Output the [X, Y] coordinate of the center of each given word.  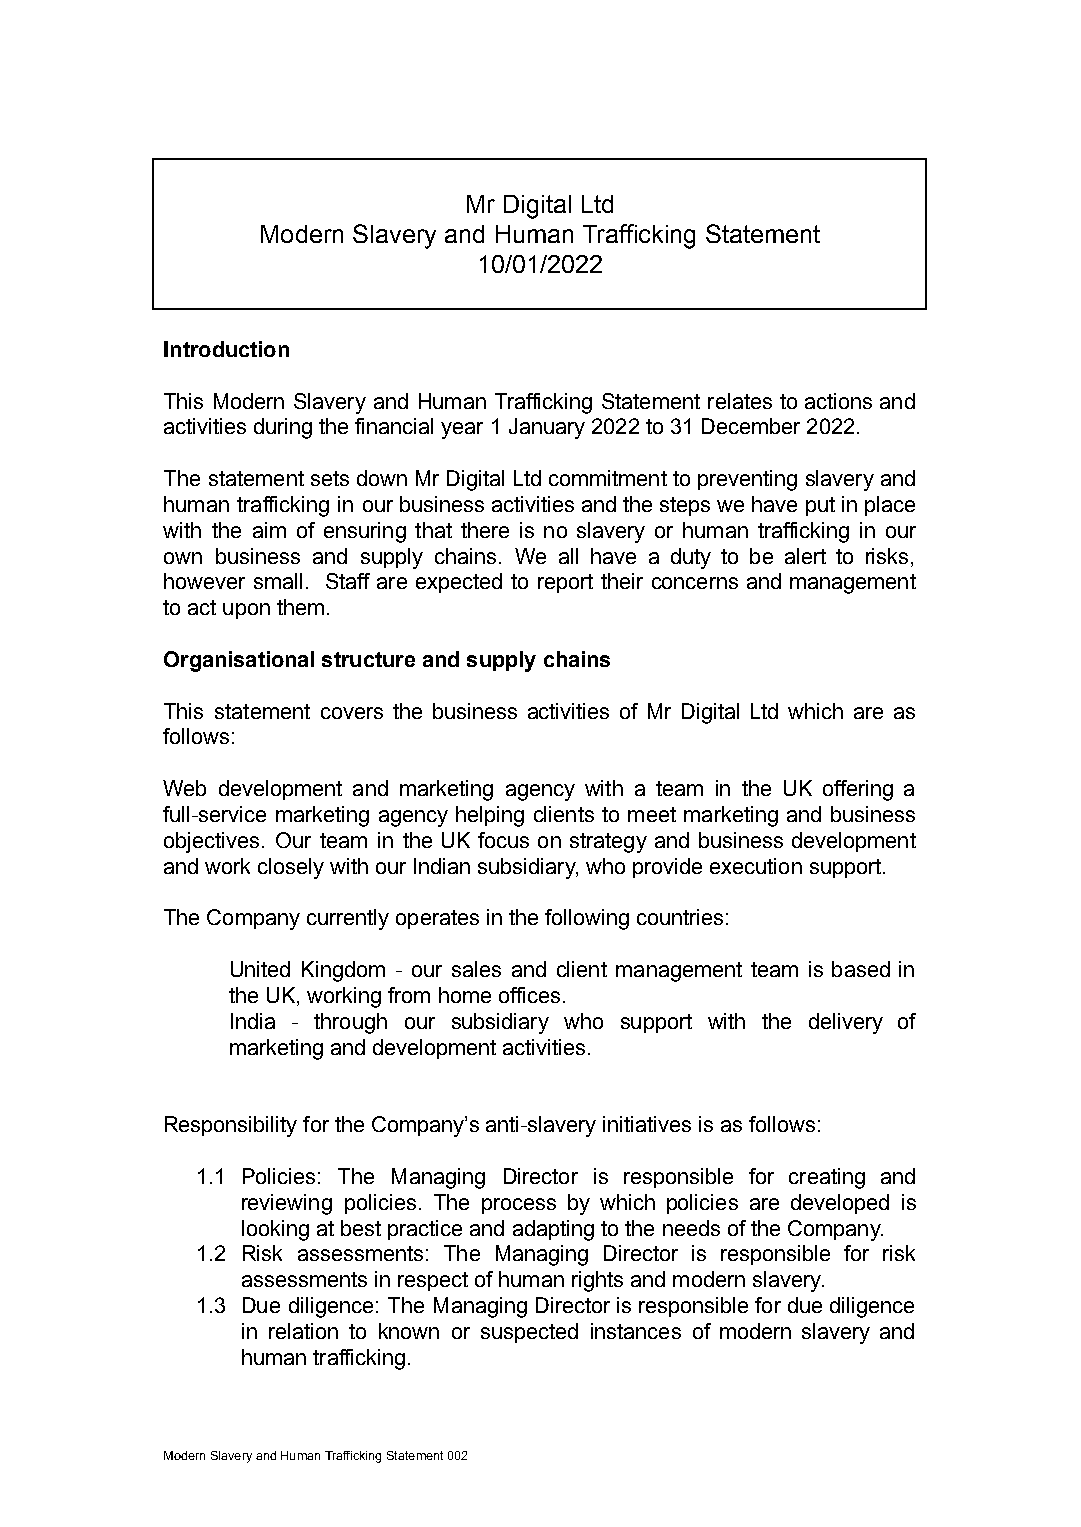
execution [756, 866]
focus [503, 840]
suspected [529, 1333]
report [565, 583]
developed [840, 1204]
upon [246, 611]
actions [838, 401]
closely [291, 868]
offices [529, 995]
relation [303, 1331]
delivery [846, 1023]
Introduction [226, 349]
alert [805, 556]
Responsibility [231, 1126]
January [547, 428]
